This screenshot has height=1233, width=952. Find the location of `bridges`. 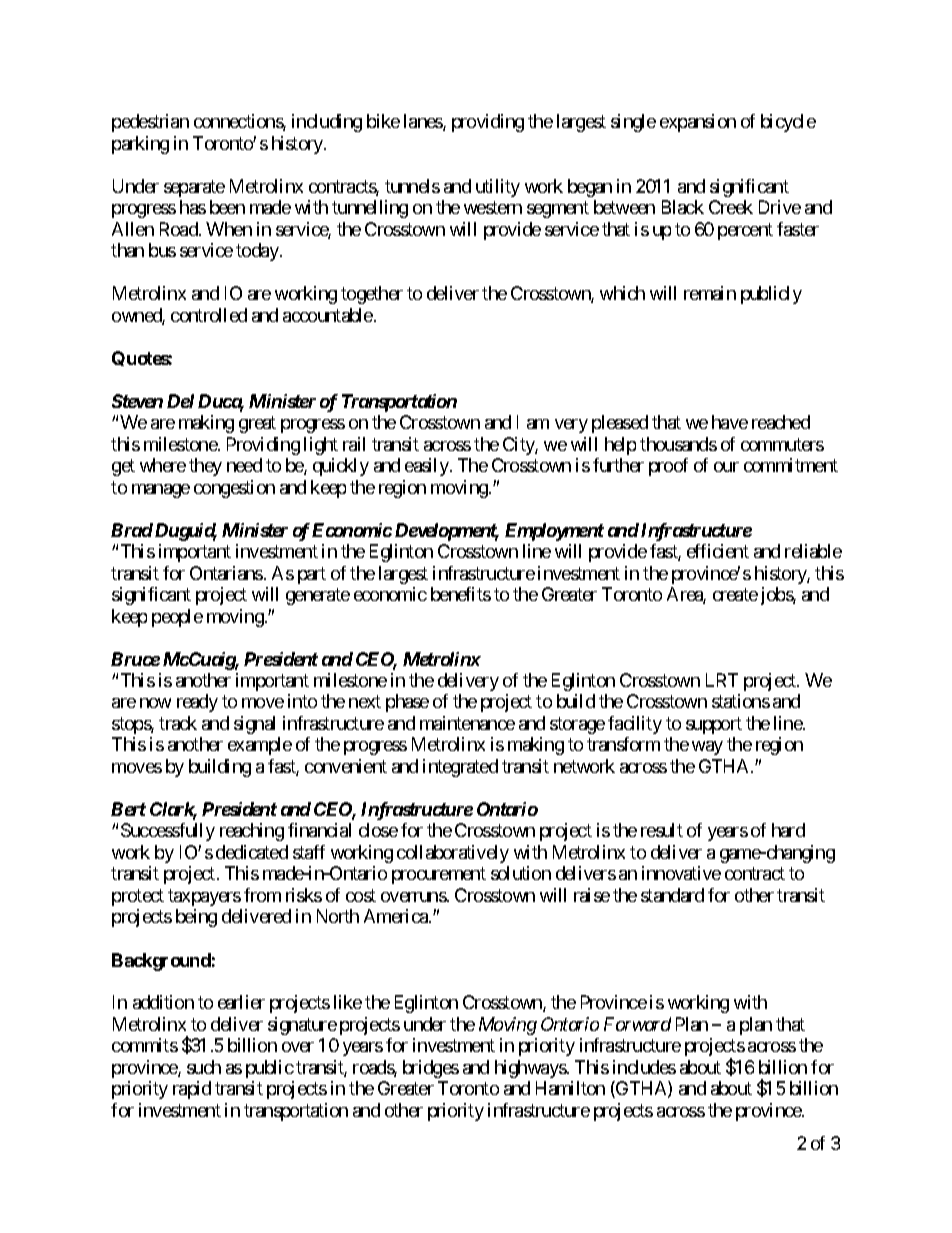

bridges is located at coordinates (431, 1069).
